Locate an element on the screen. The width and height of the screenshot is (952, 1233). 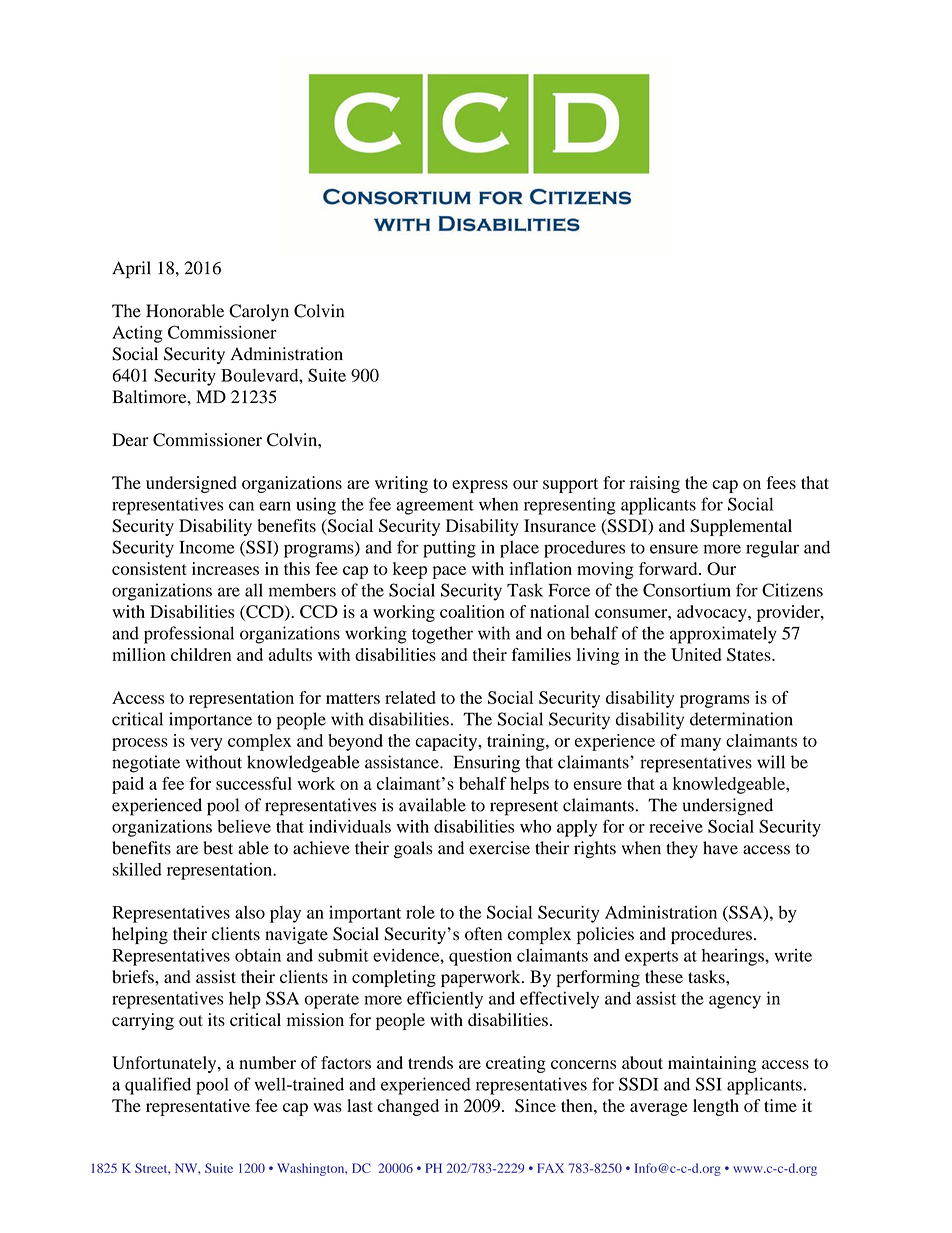
Carolyn is located at coordinates (259, 312).
